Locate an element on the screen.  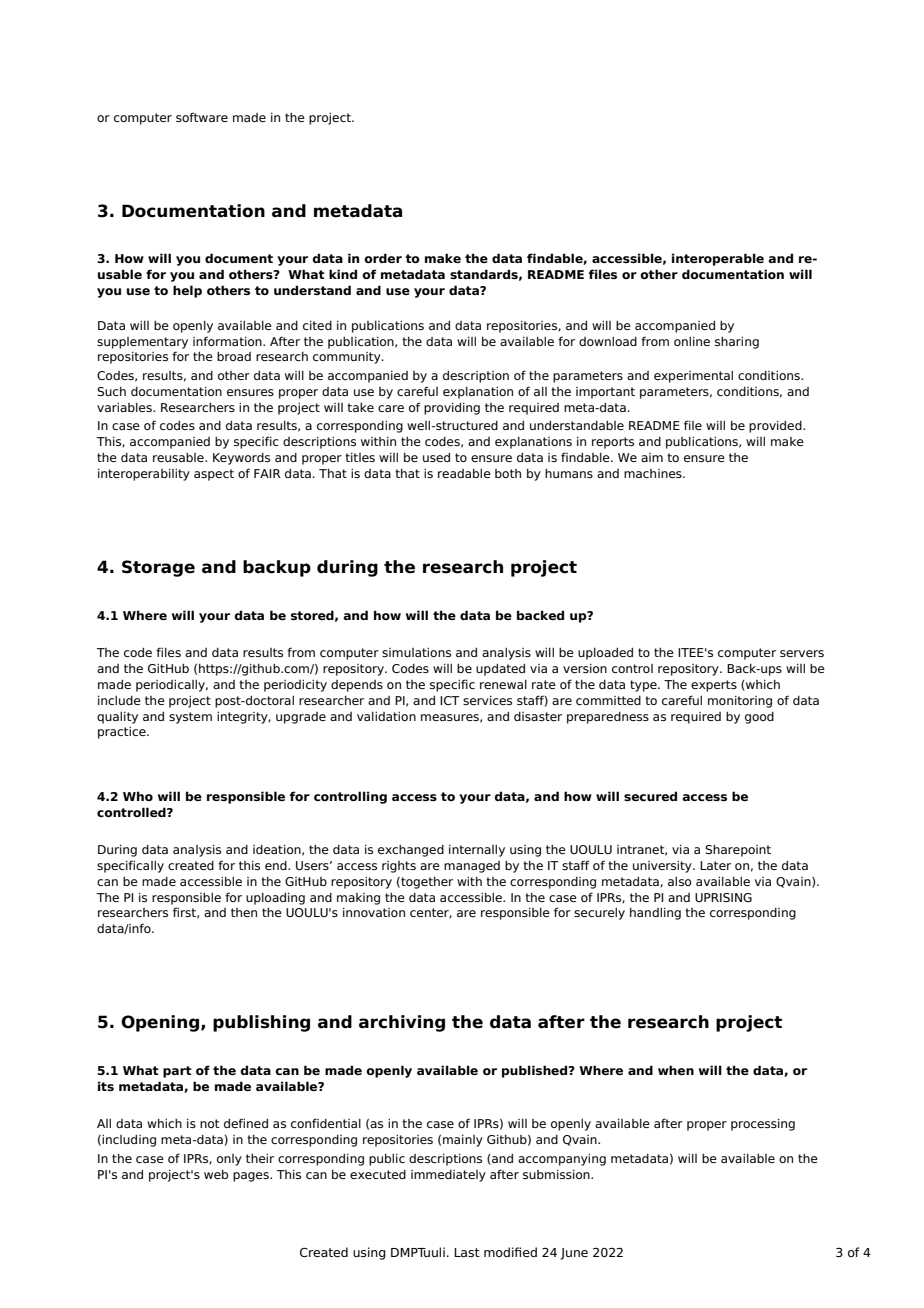
then is located at coordinates (244, 912).
